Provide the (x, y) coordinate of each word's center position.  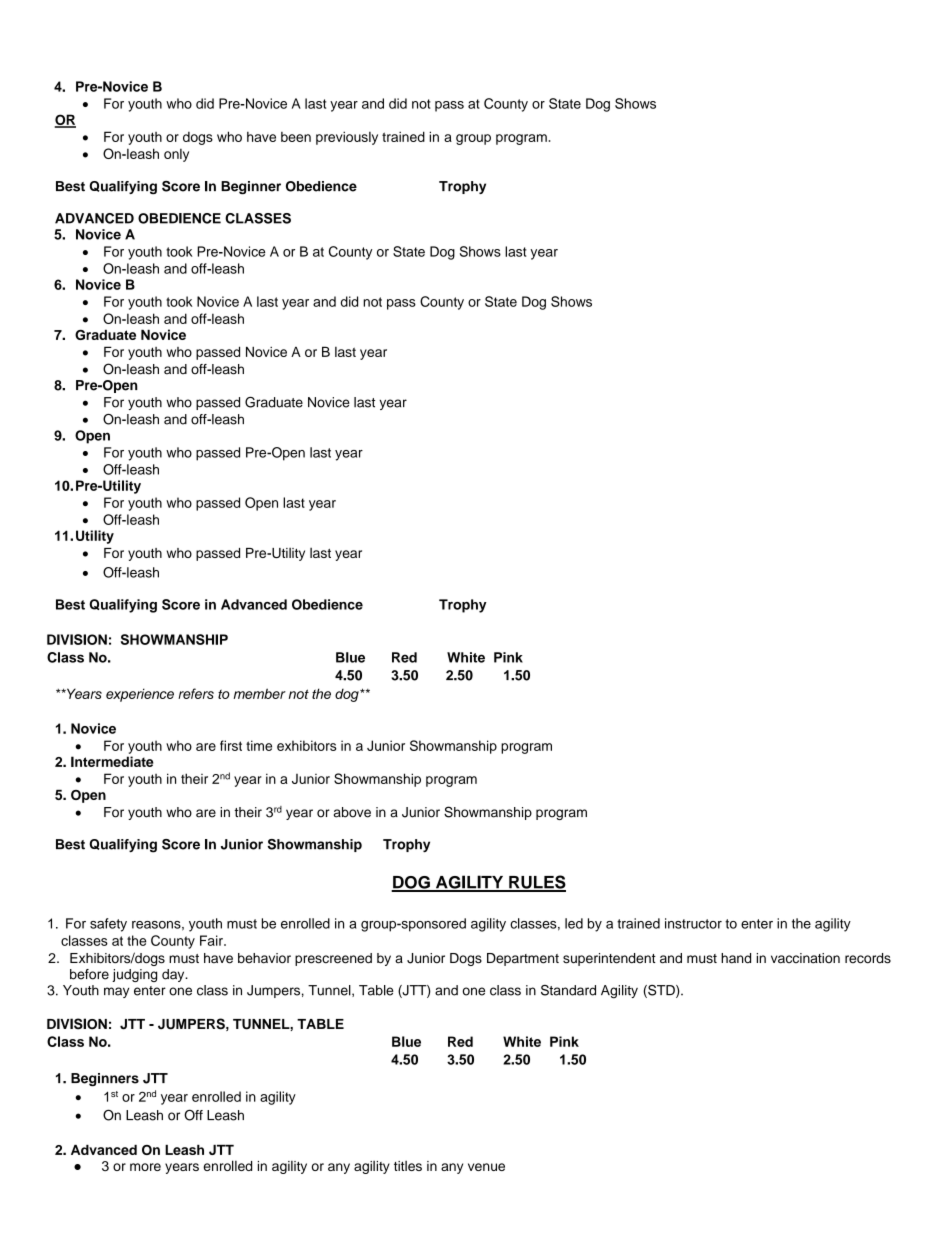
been (296, 137)
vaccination (805, 958)
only (176, 155)
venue (486, 1167)
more (145, 1167)
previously (347, 138)
